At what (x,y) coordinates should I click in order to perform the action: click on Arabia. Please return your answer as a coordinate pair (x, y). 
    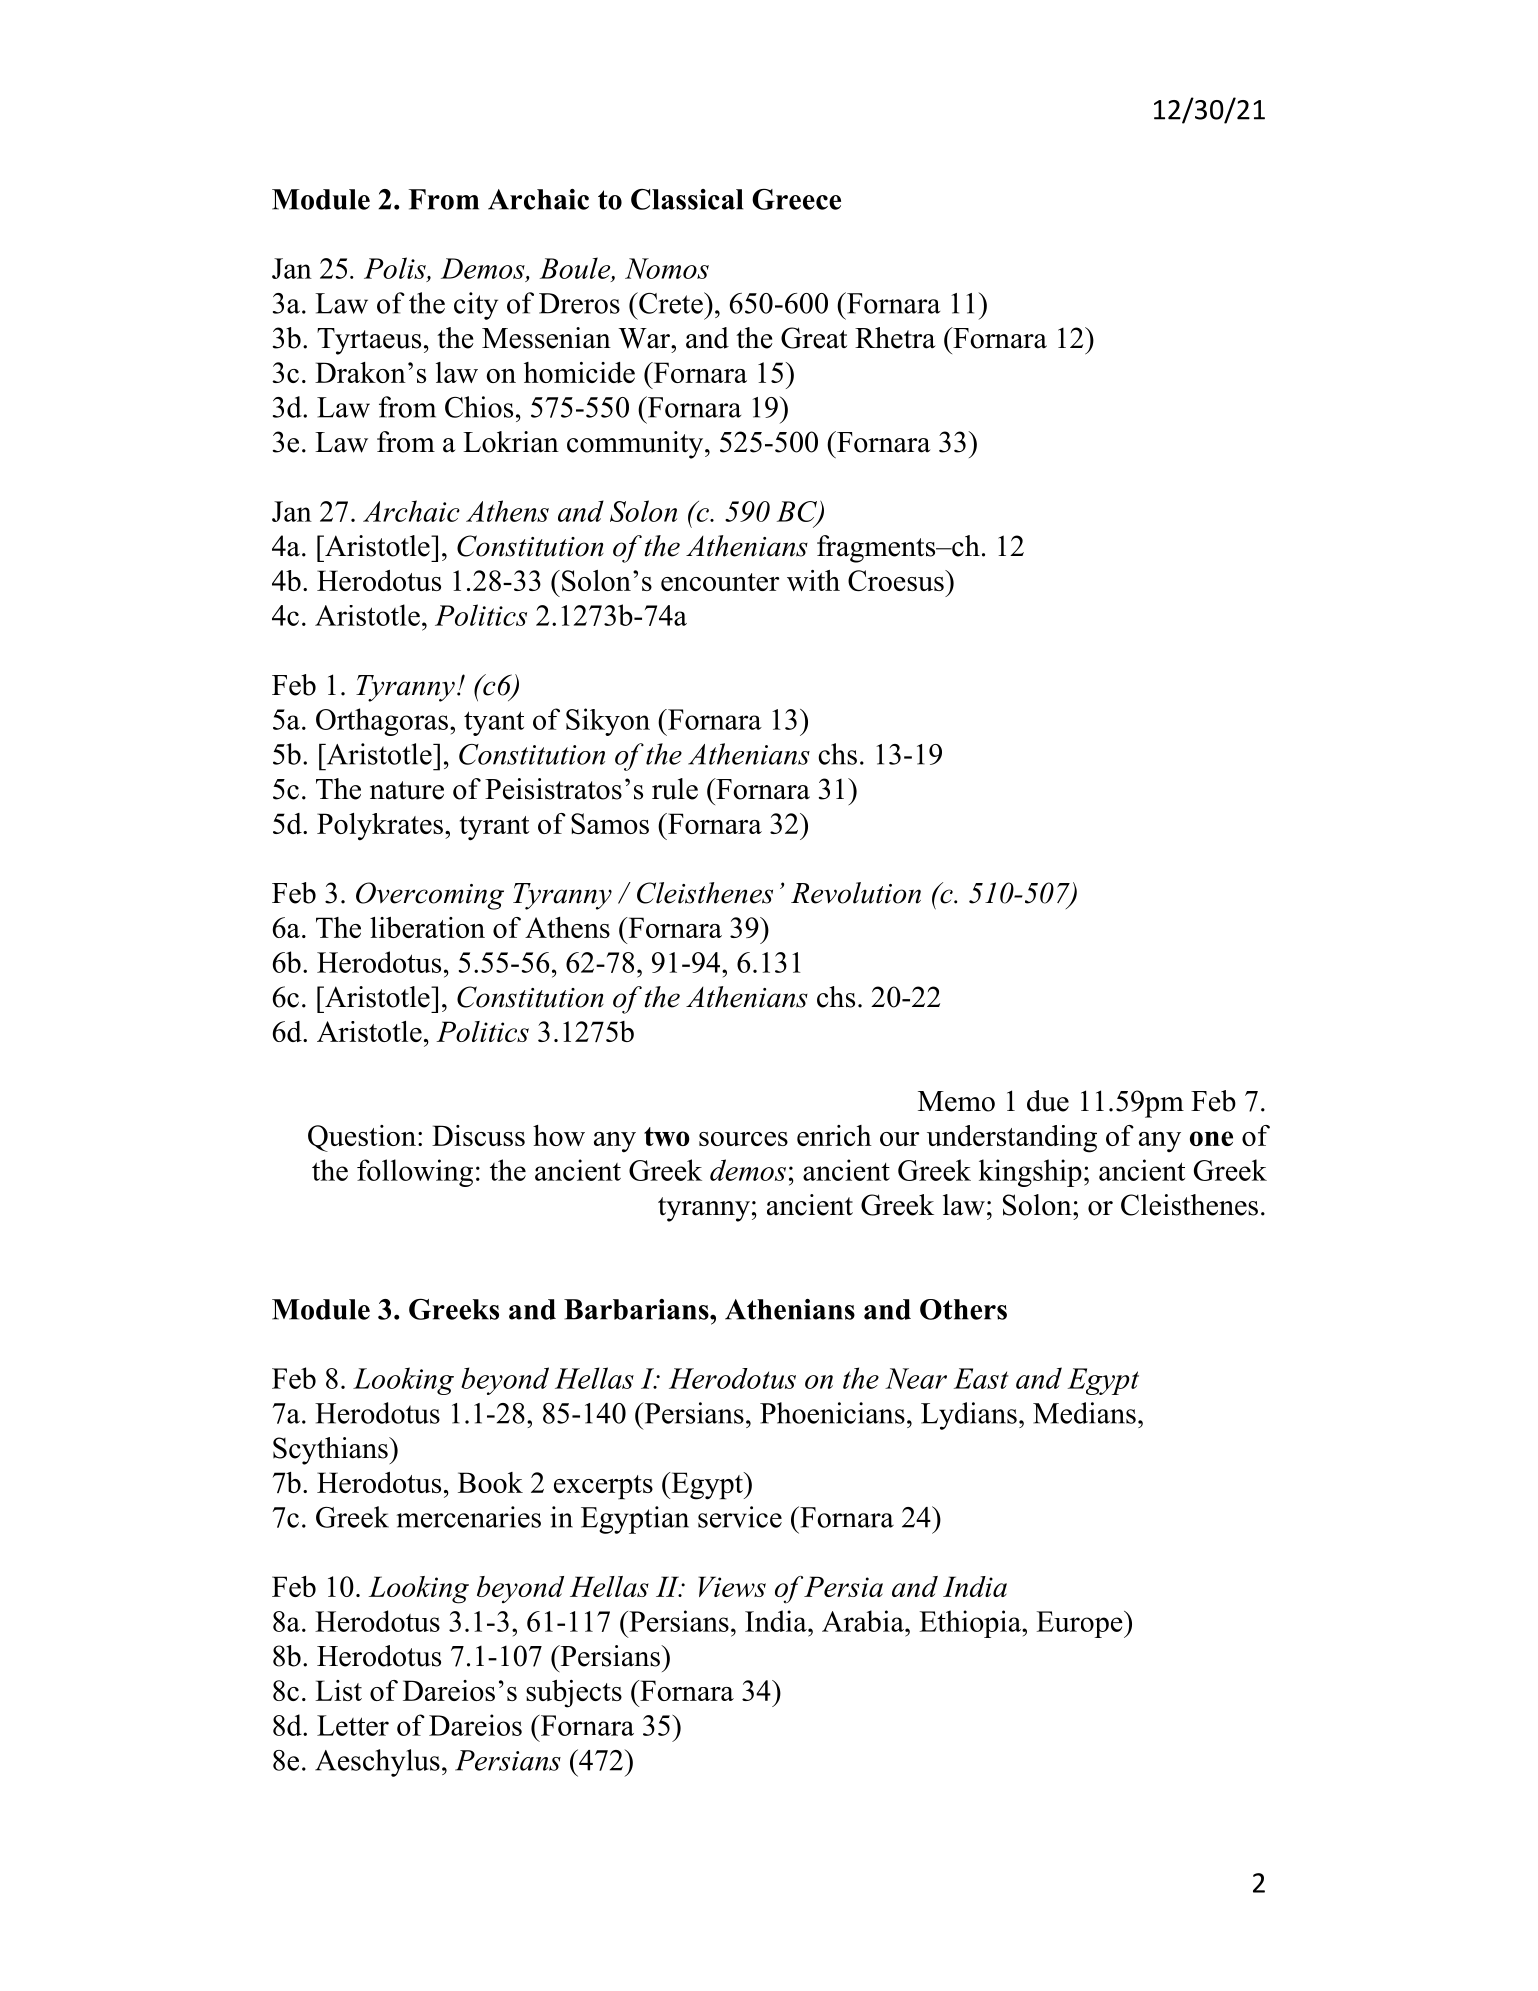
    Looking at the image, I should click on (864, 1621).
